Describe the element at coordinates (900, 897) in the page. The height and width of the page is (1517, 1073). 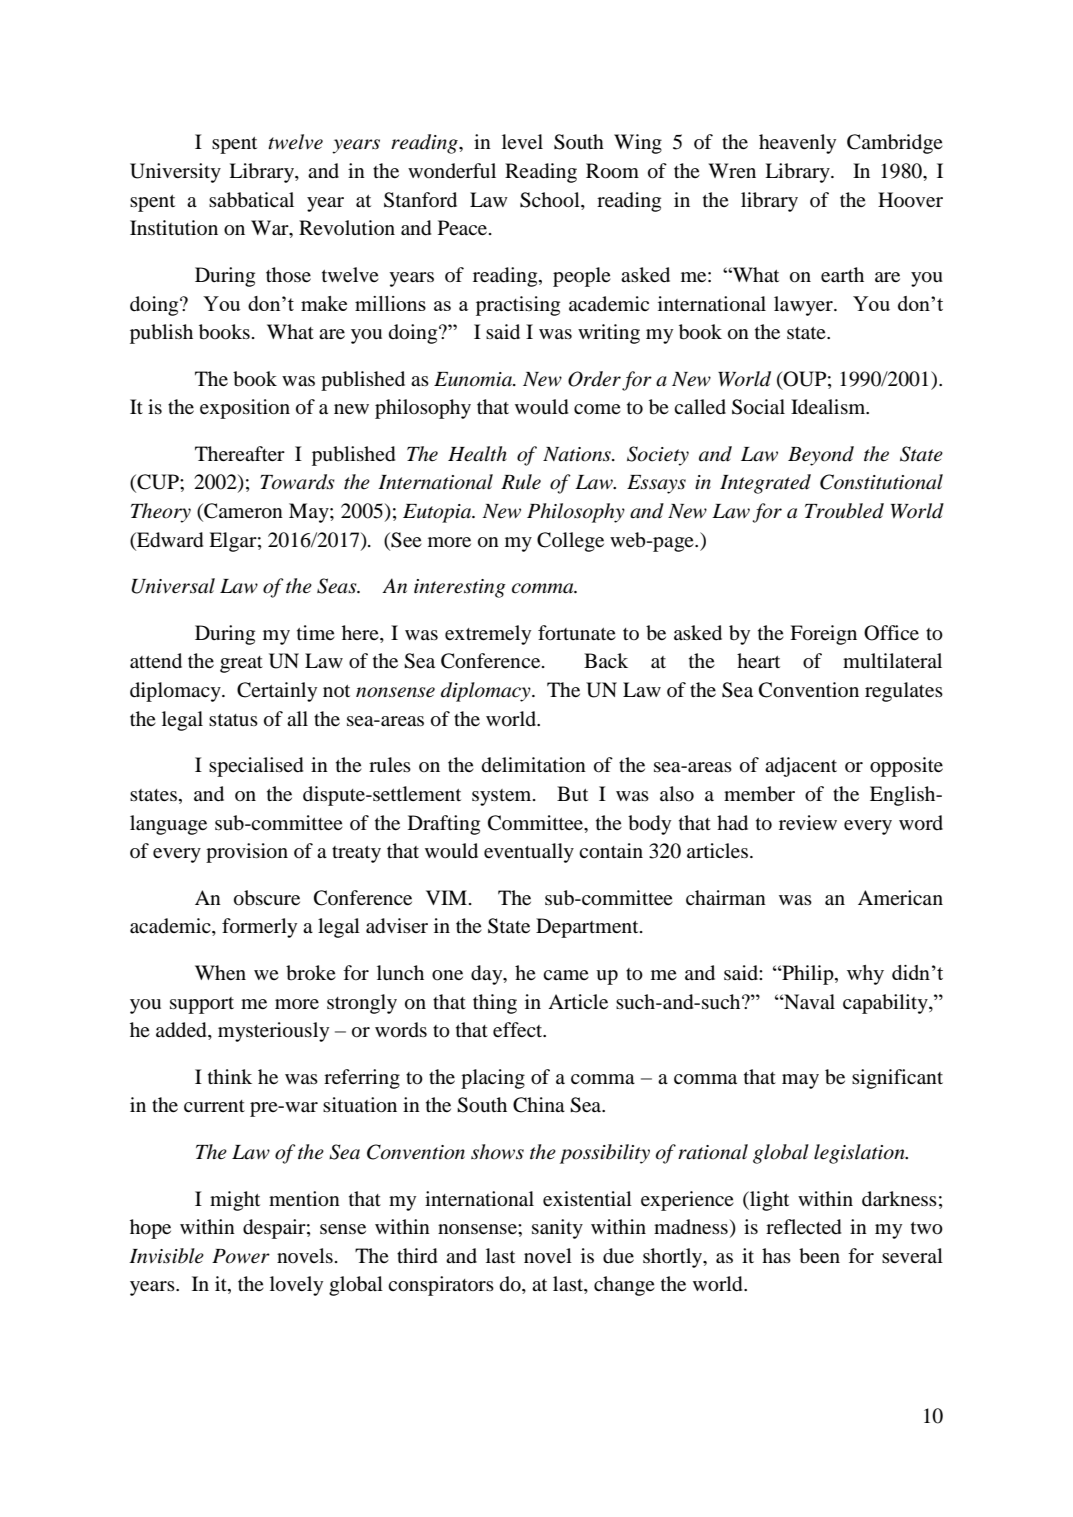
I see `American` at that location.
